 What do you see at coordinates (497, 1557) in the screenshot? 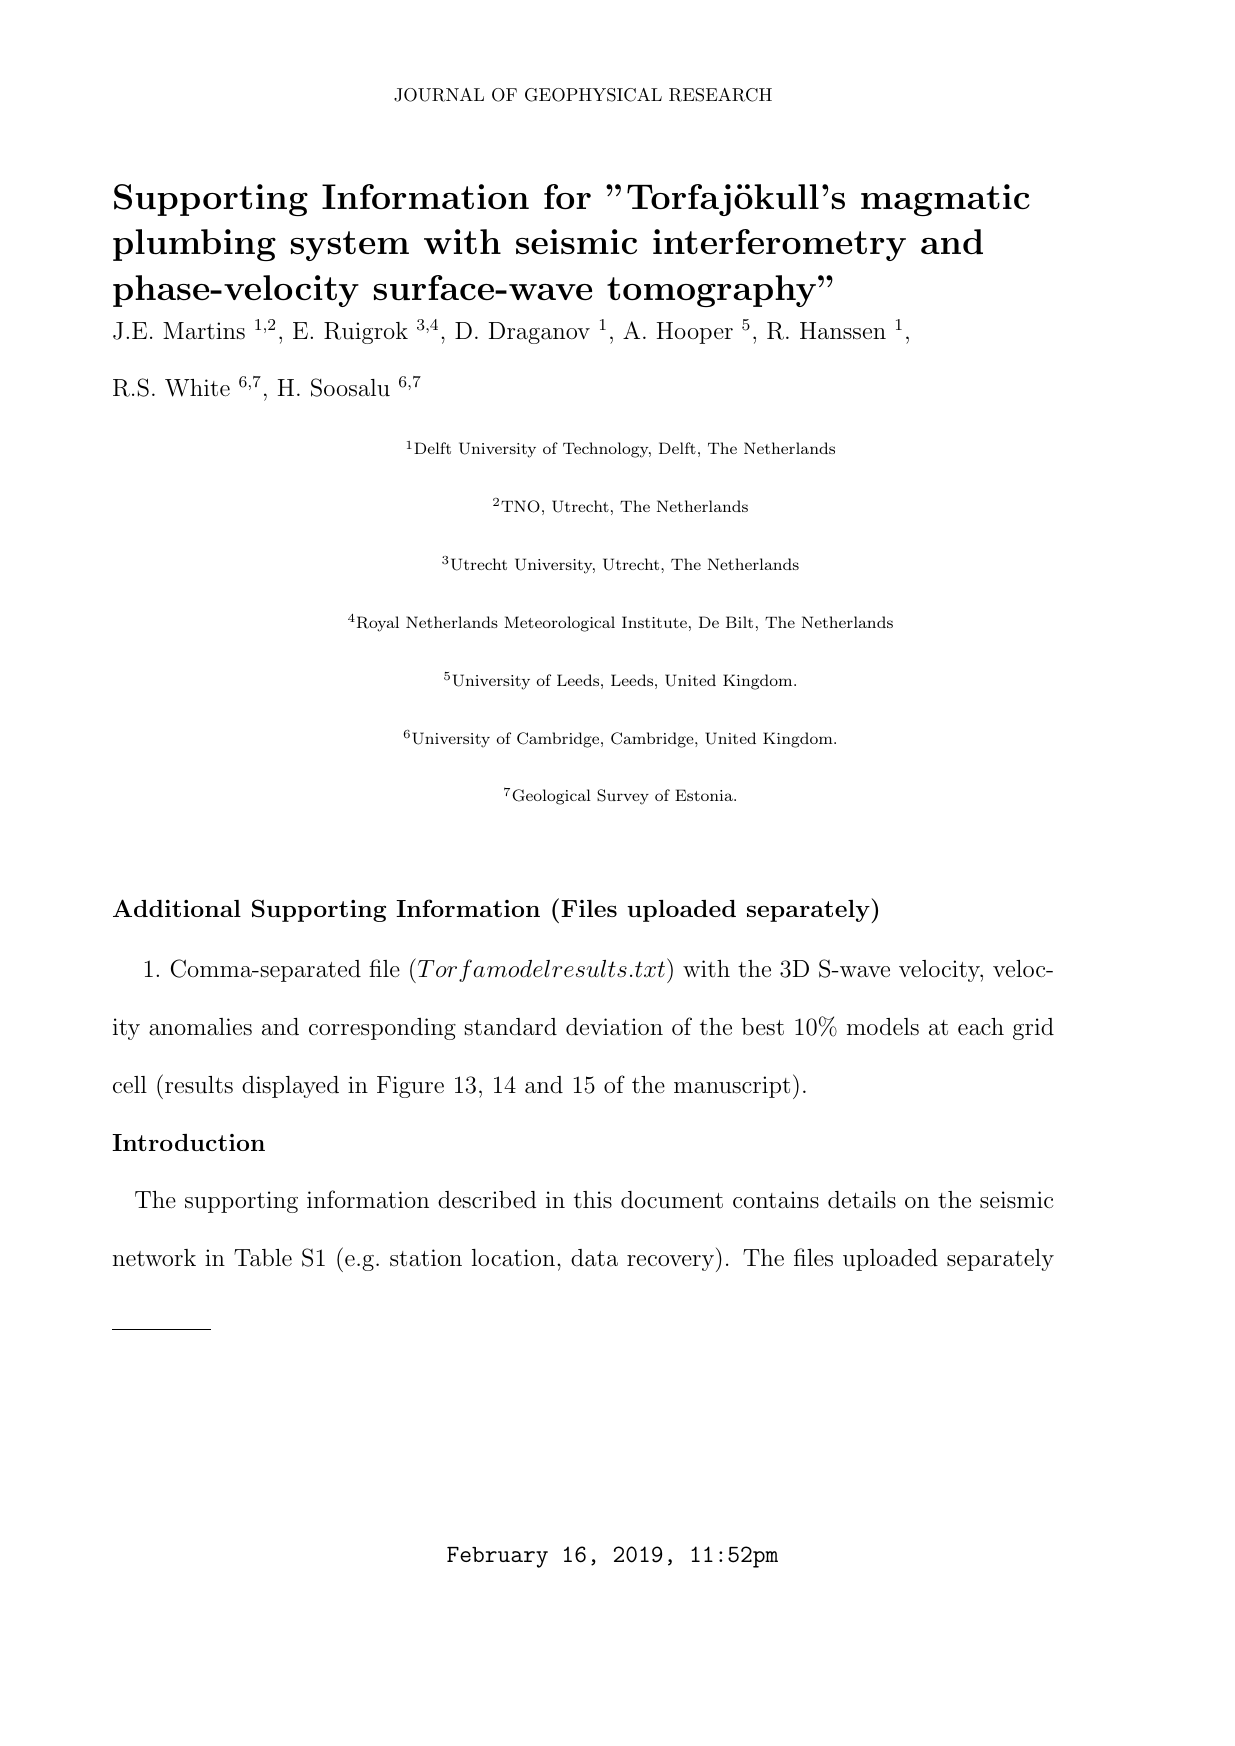
I see `February` at bounding box center [497, 1557].
